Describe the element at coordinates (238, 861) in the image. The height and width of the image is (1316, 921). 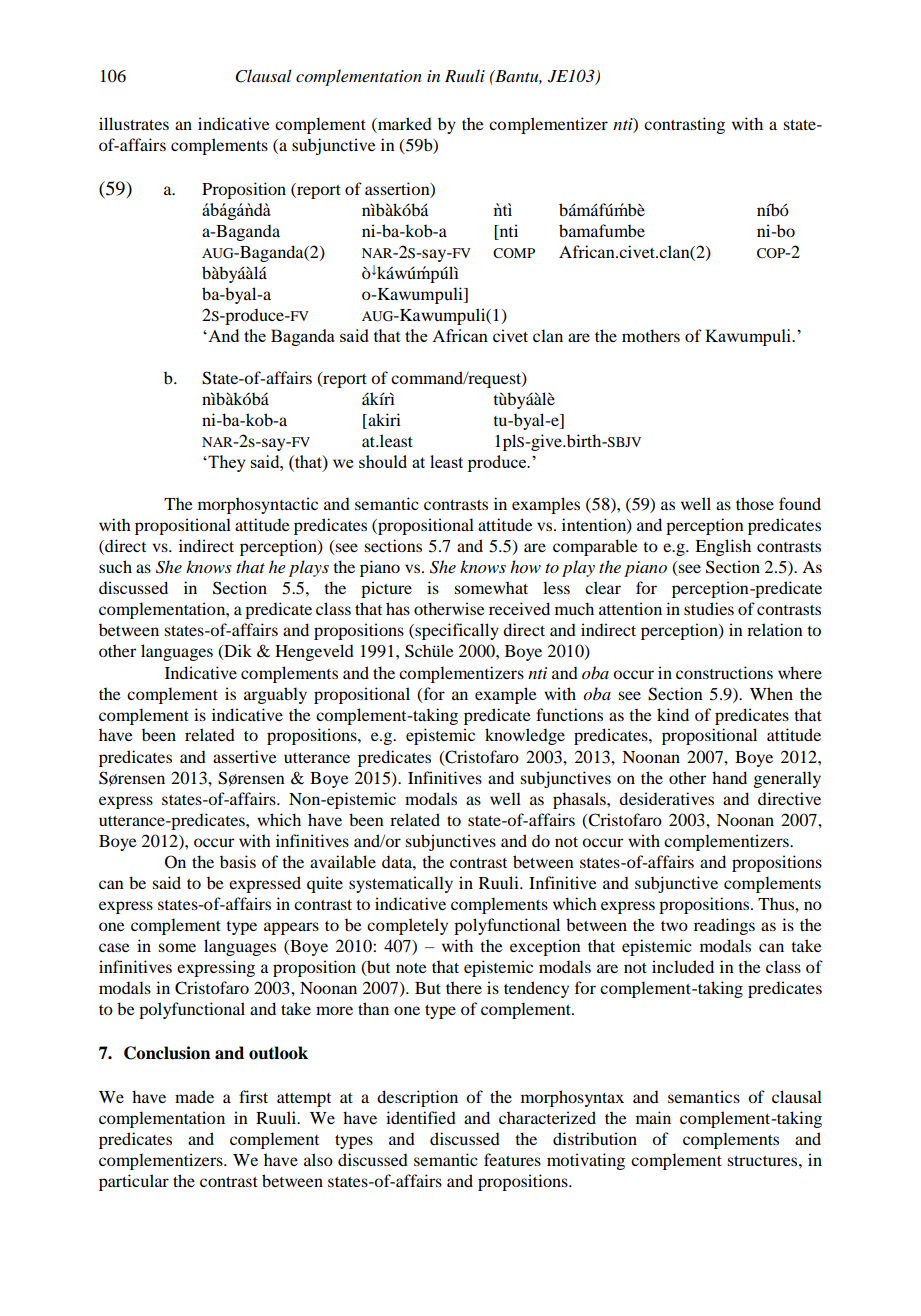
I see `basis` at that location.
